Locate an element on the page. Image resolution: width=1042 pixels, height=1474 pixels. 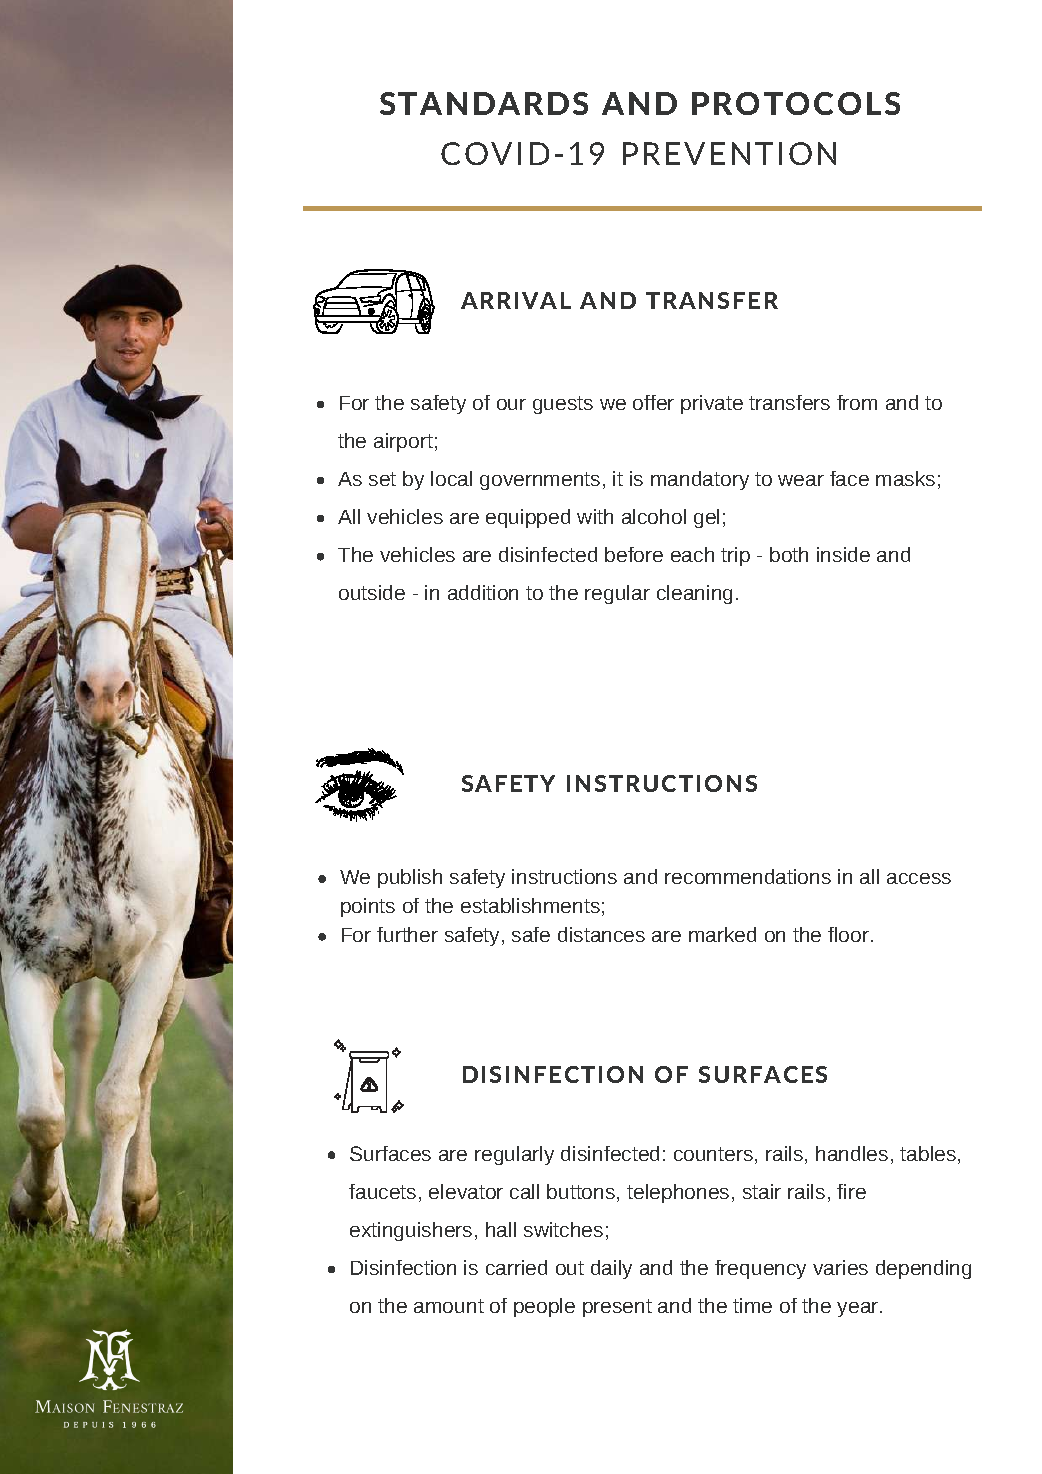
local is located at coordinates (451, 478).
